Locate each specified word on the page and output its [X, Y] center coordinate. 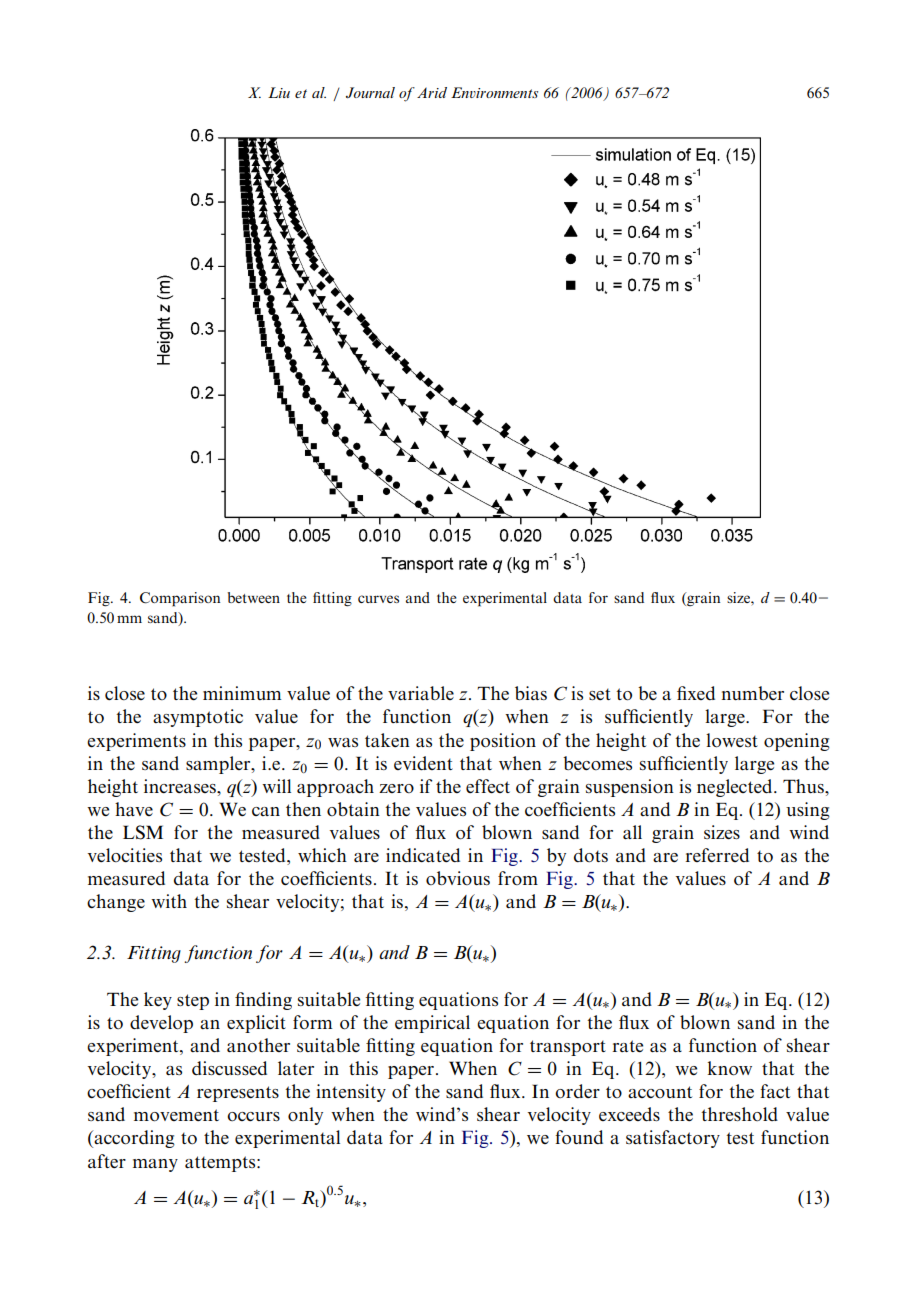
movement [176, 1115]
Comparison [180, 599]
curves [378, 599]
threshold [739, 1114]
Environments [494, 92]
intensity [351, 1093]
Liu [279, 92]
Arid [432, 92]
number [753, 693]
